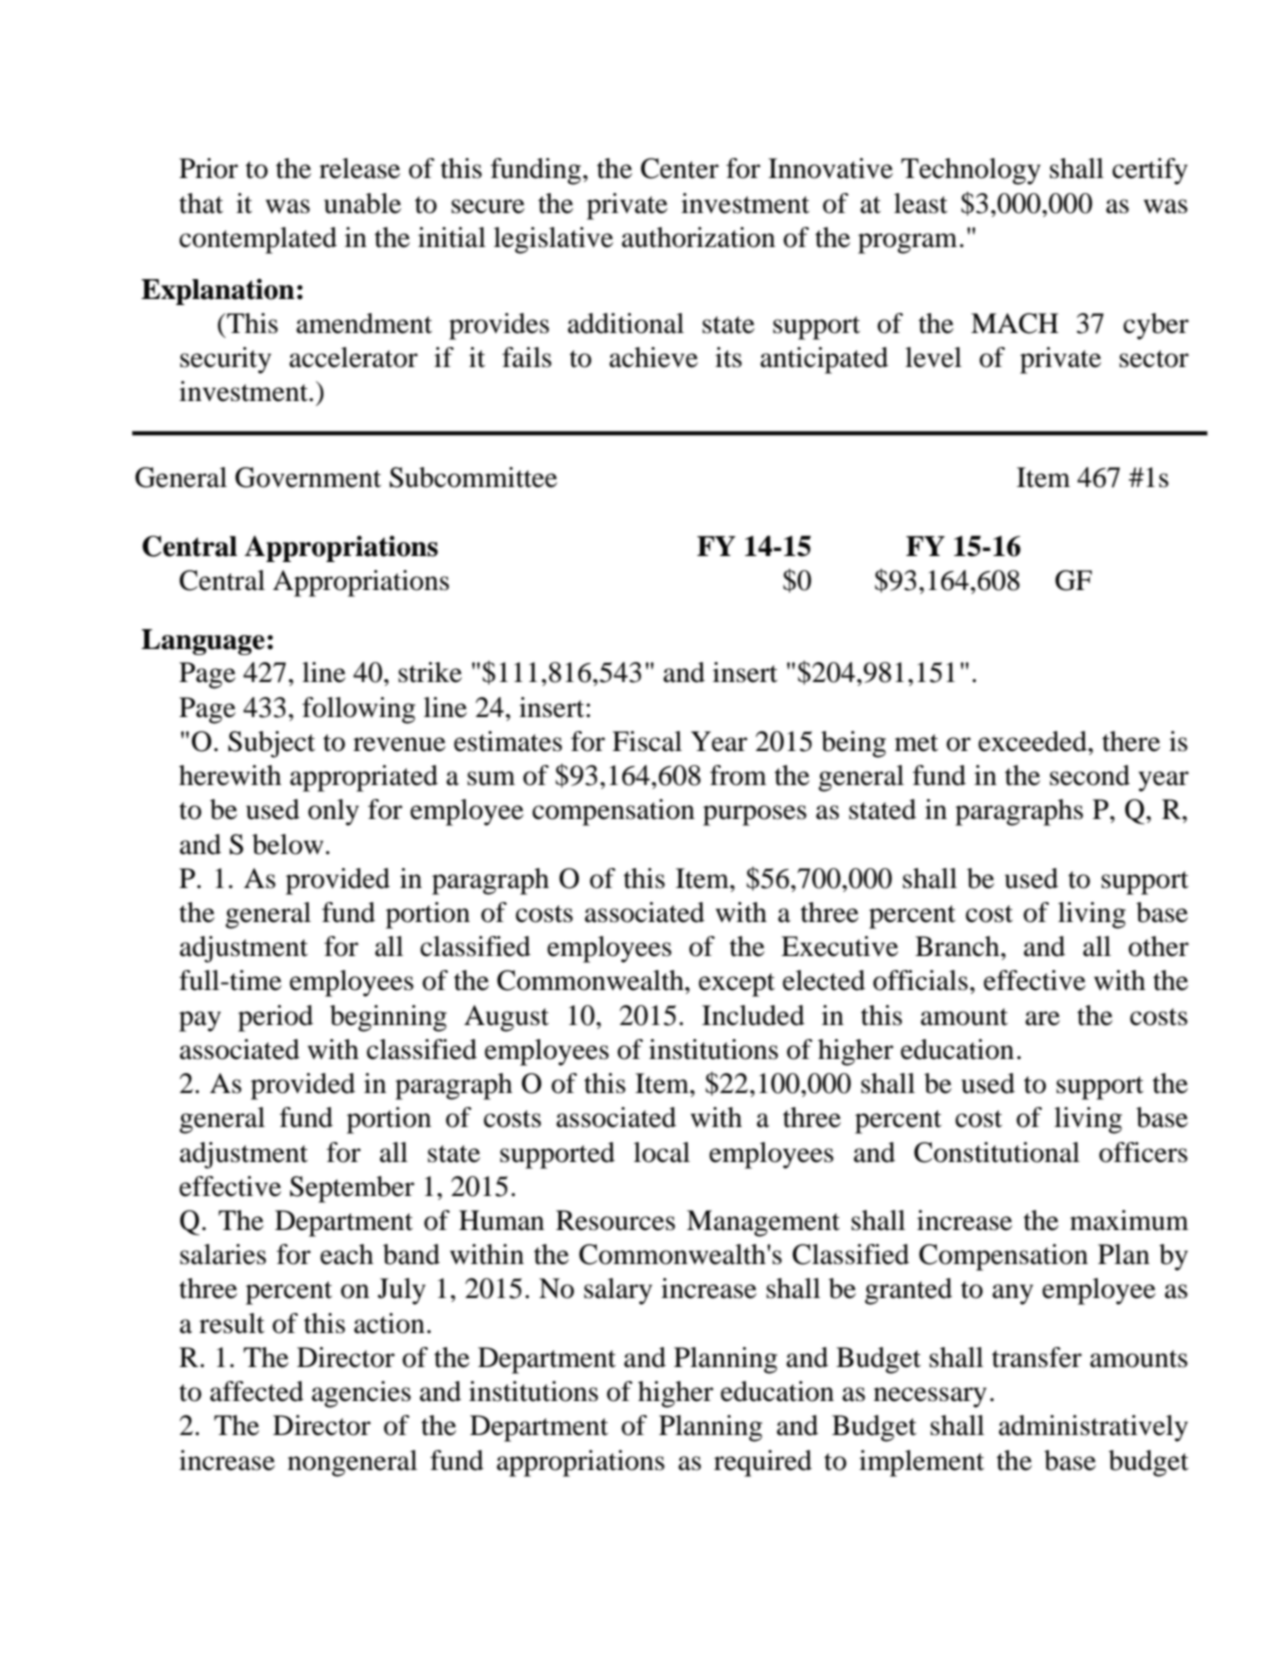  I want to click on administratively, so click(1093, 1428).
